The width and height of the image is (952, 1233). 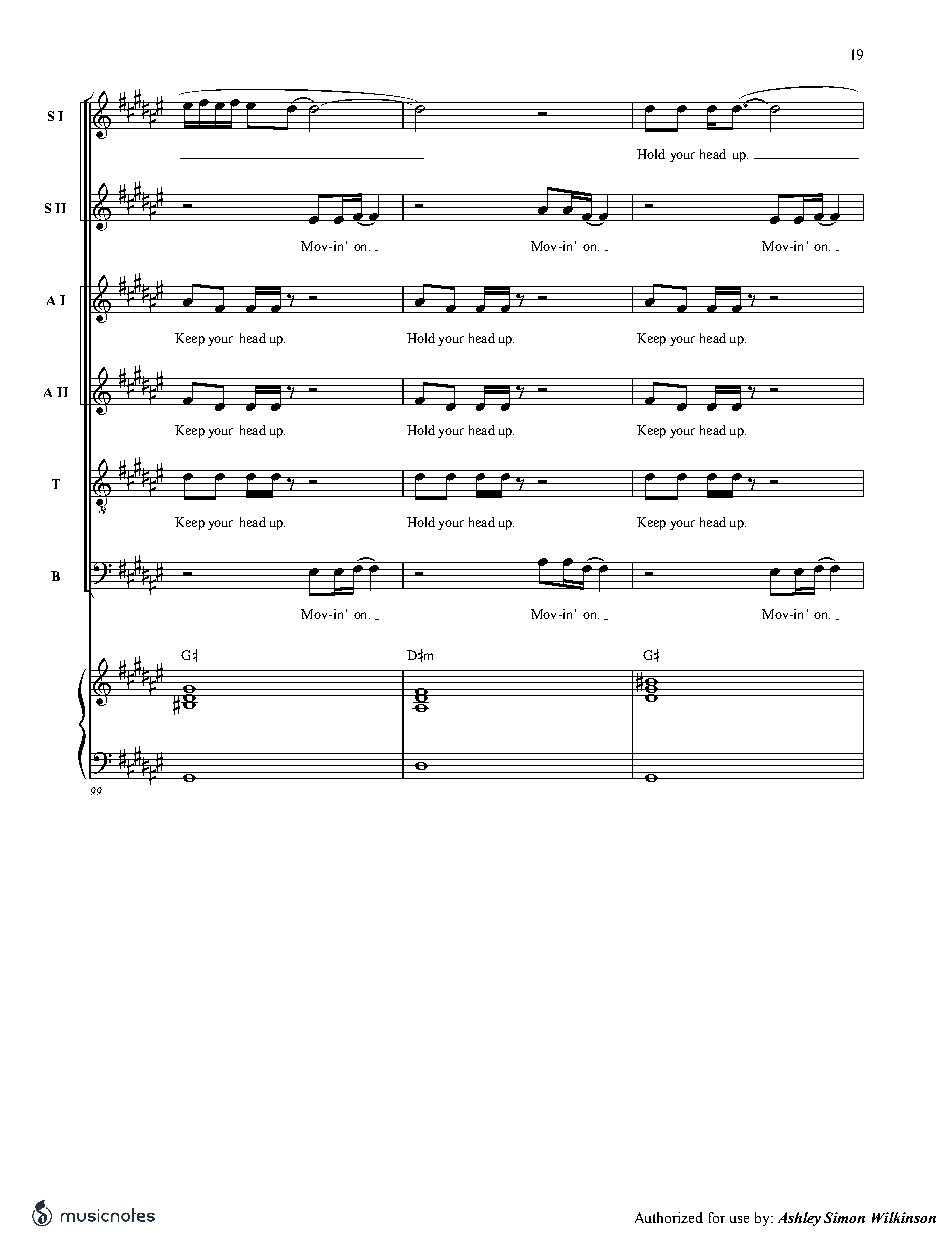 I want to click on Simon, so click(x=844, y=1217).
